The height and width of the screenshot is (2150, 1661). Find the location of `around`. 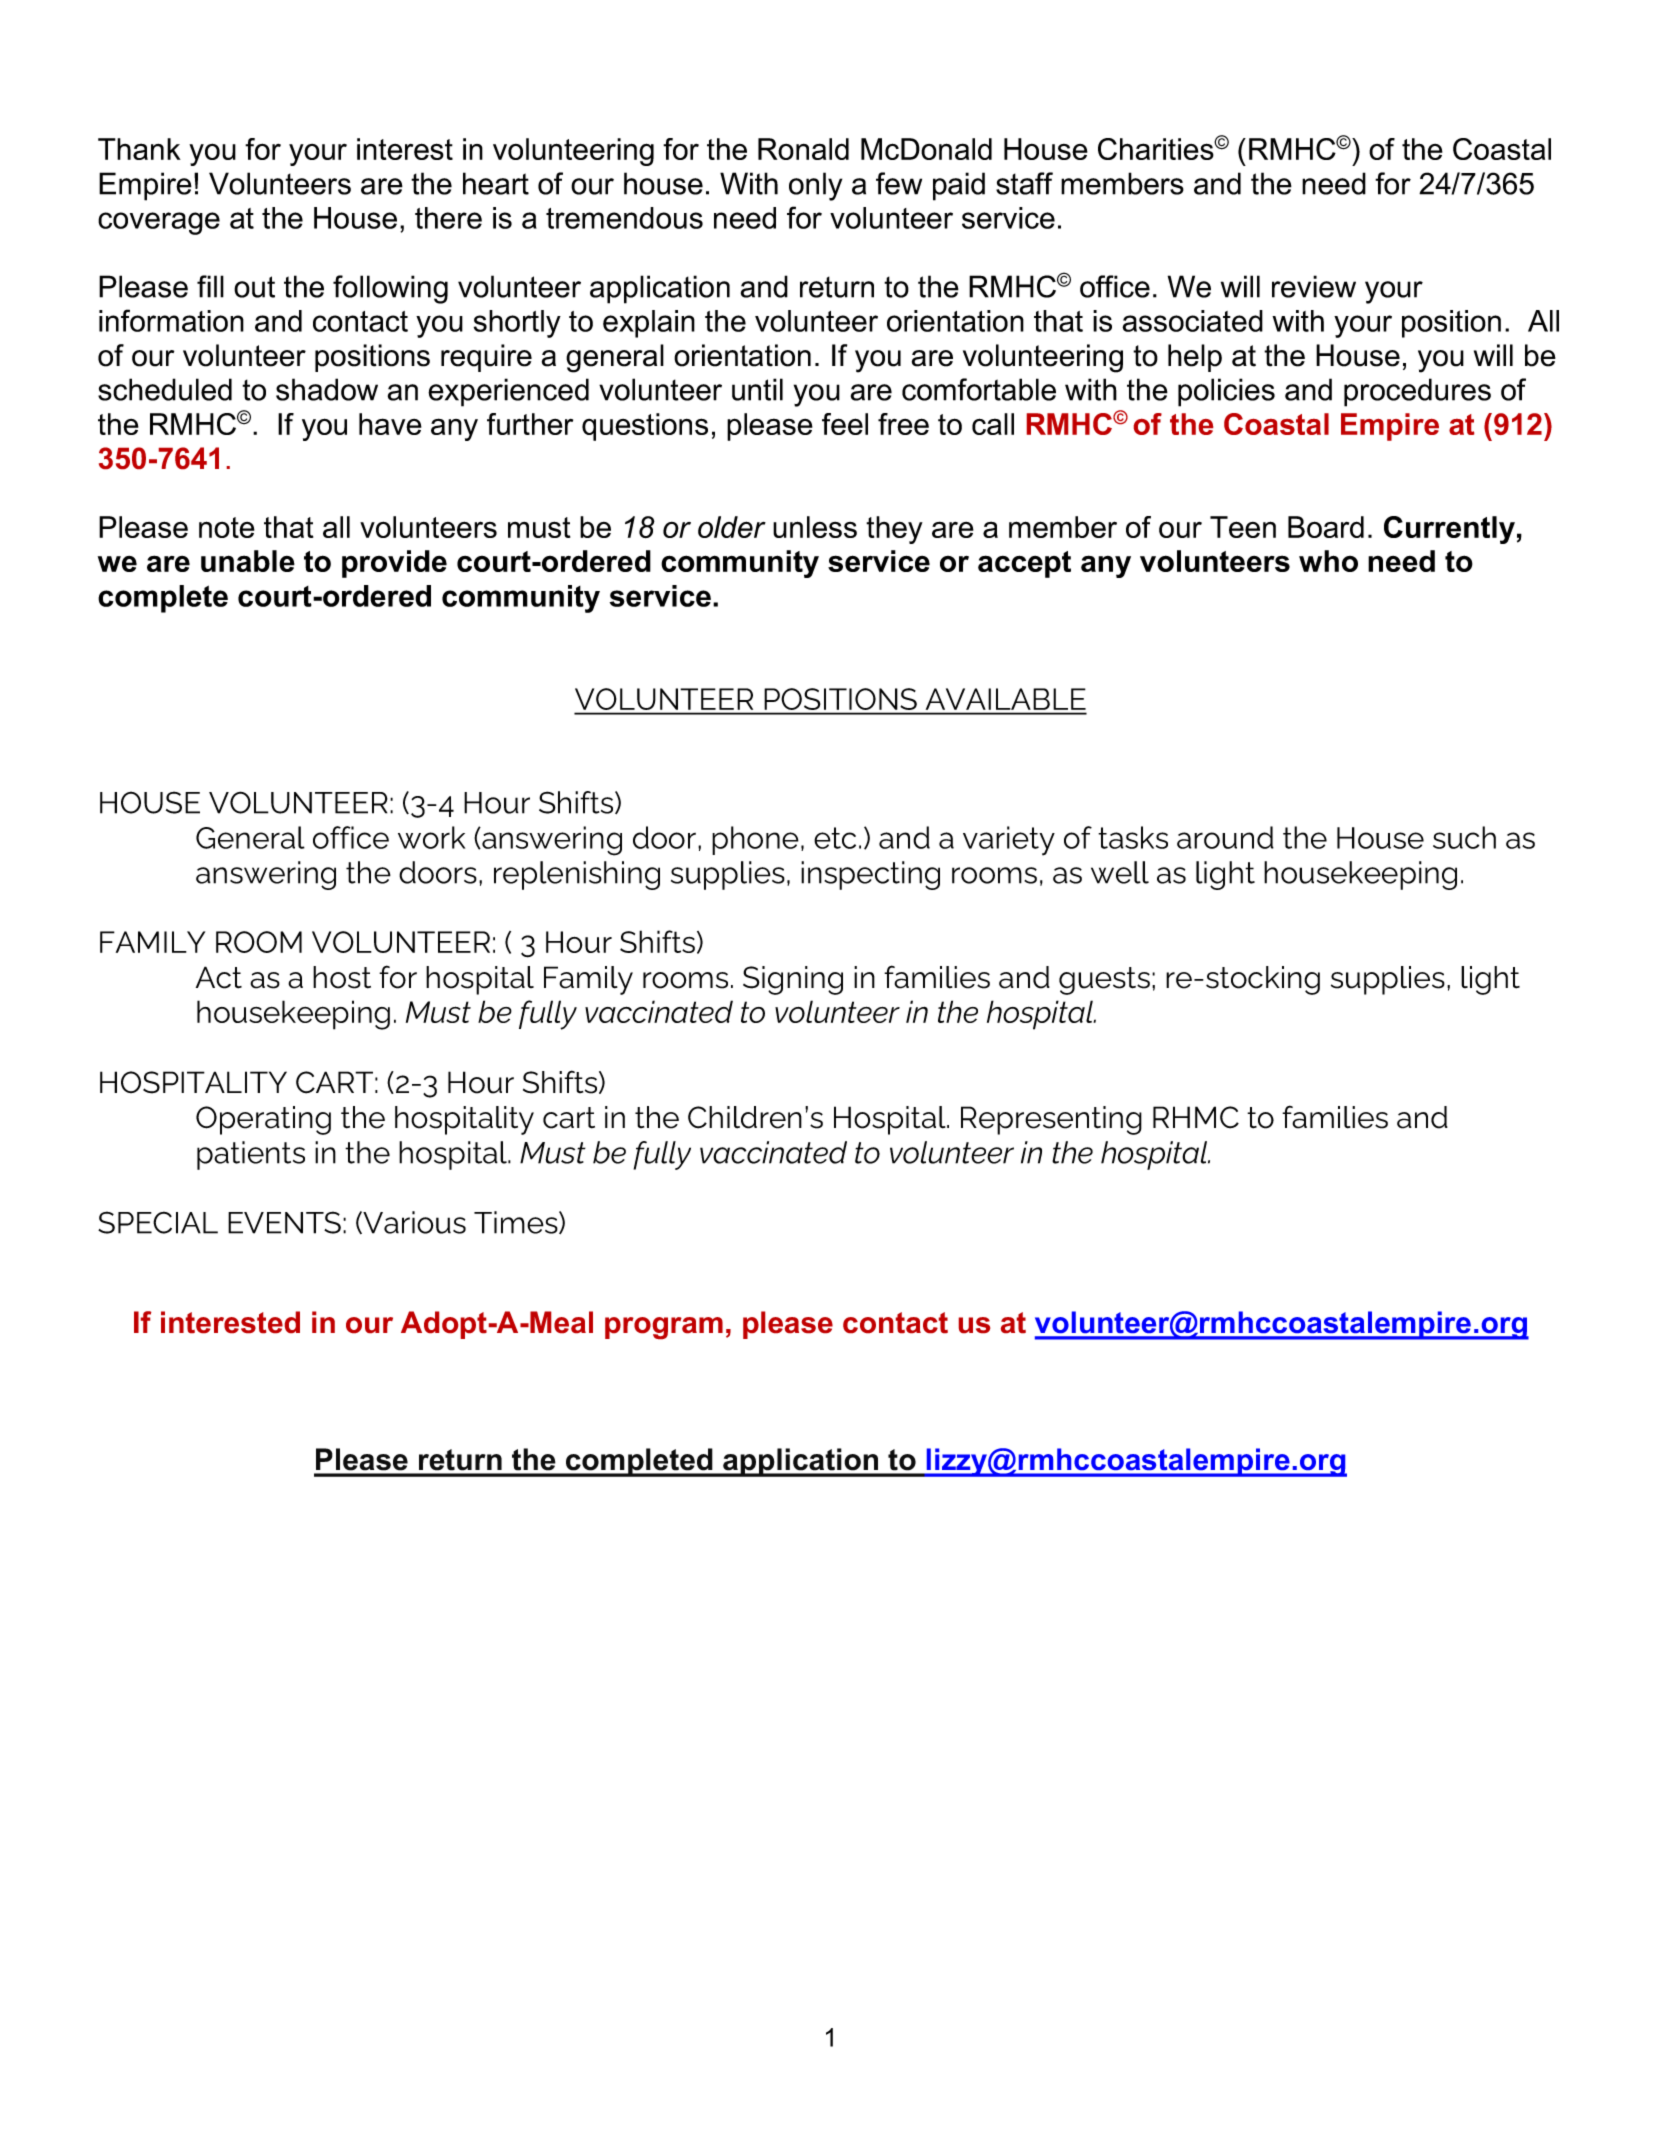

around is located at coordinates (1225, 837).
